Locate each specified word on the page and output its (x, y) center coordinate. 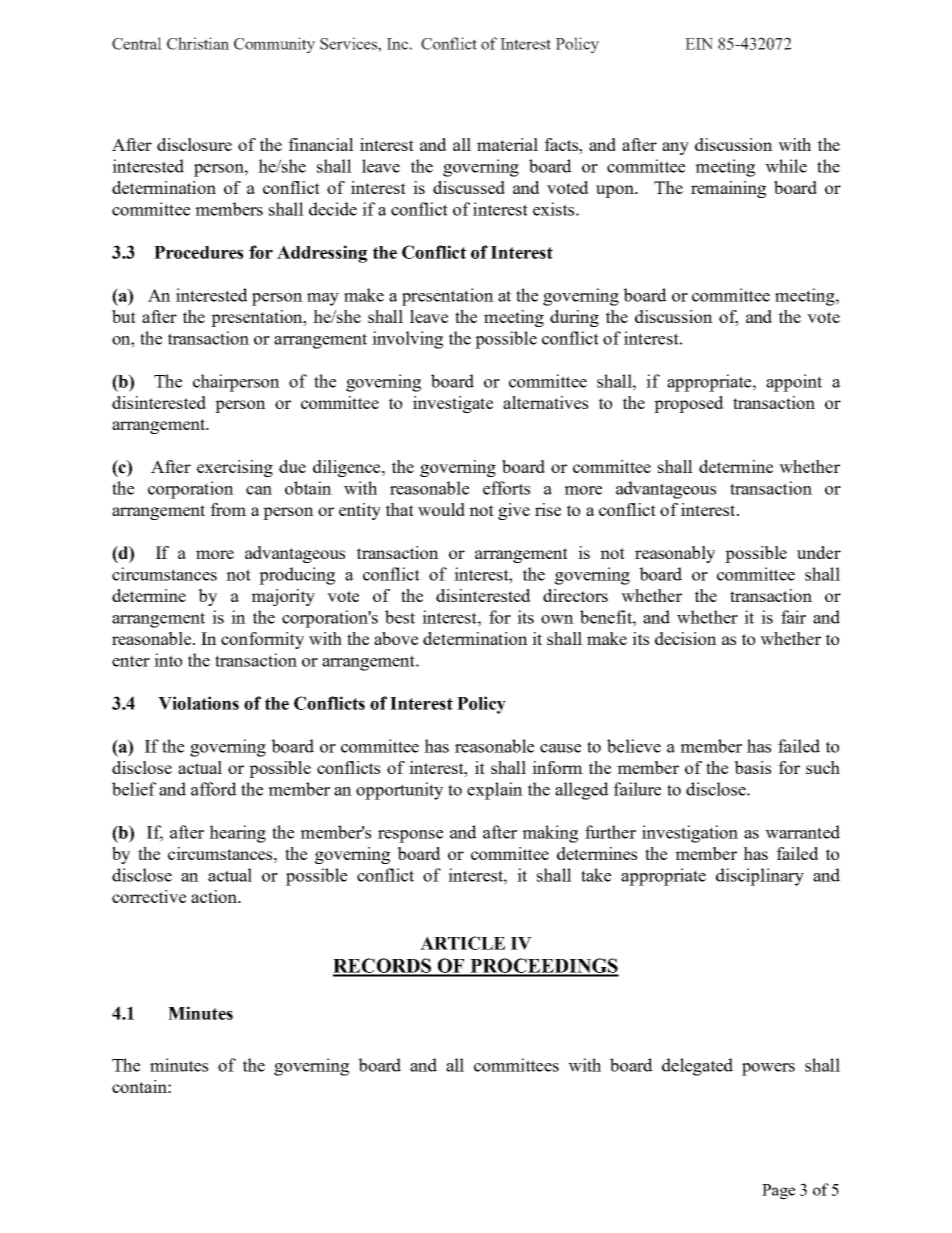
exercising (235, 468)
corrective (149, 896)
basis (752, 767)
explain (495, 791)
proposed (689, 404)
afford (214, 789)
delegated (697, 1067)
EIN (699, 44)
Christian (198, 43)
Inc (398, 44)
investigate (453, 404)
